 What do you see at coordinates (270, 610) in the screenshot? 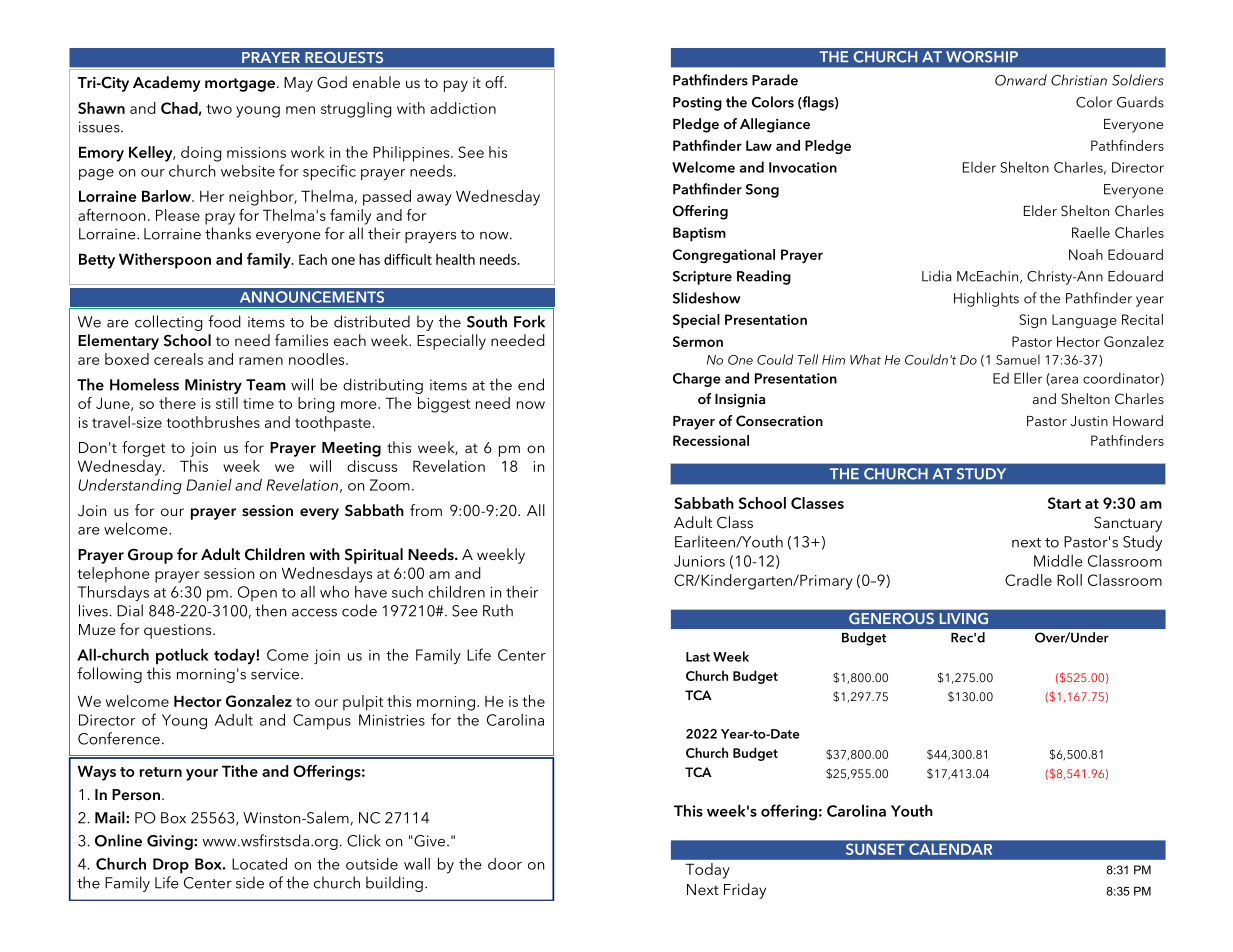
I see `then` at bounding box center [270, 610].
